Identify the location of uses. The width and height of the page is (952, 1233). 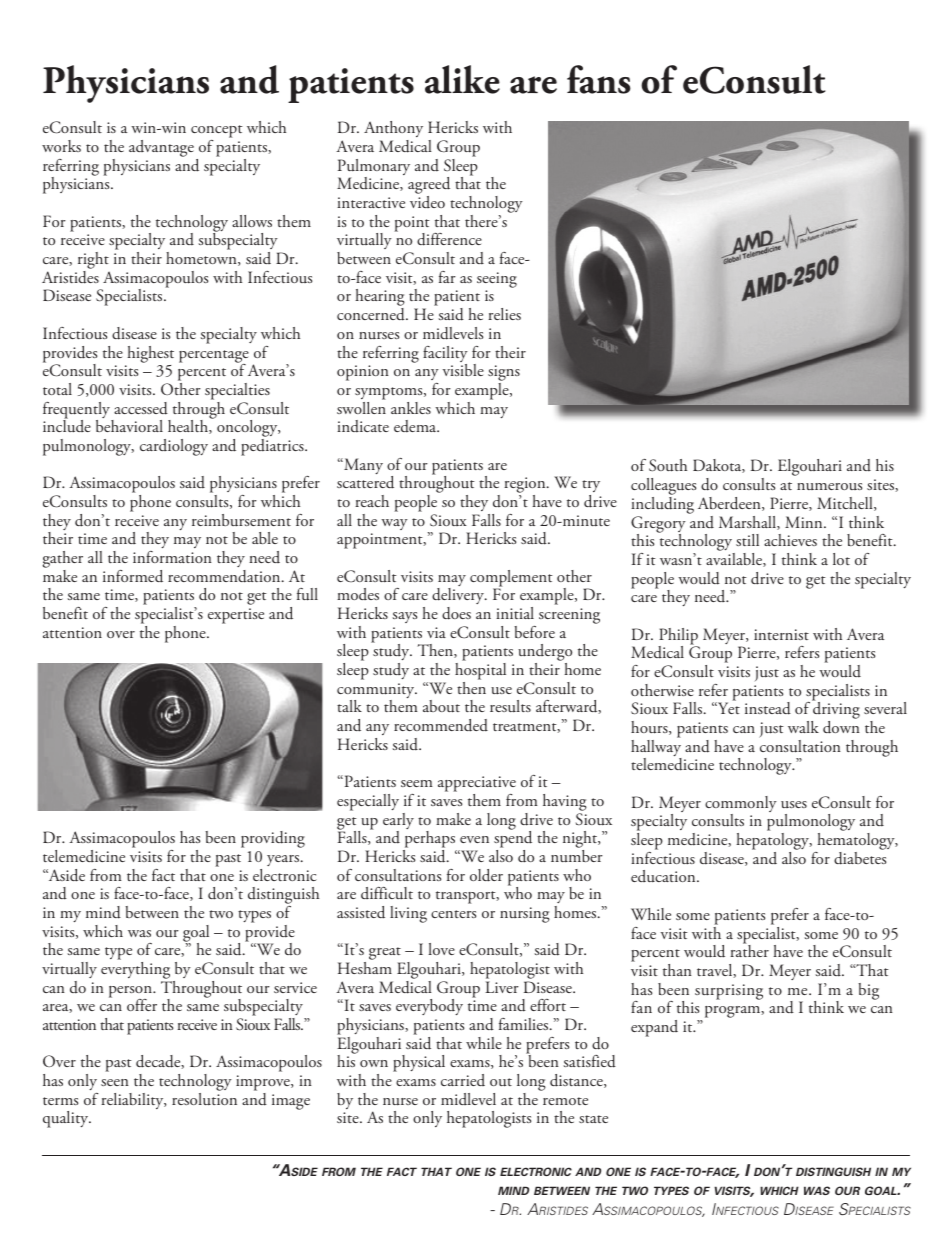
(794, 804).
